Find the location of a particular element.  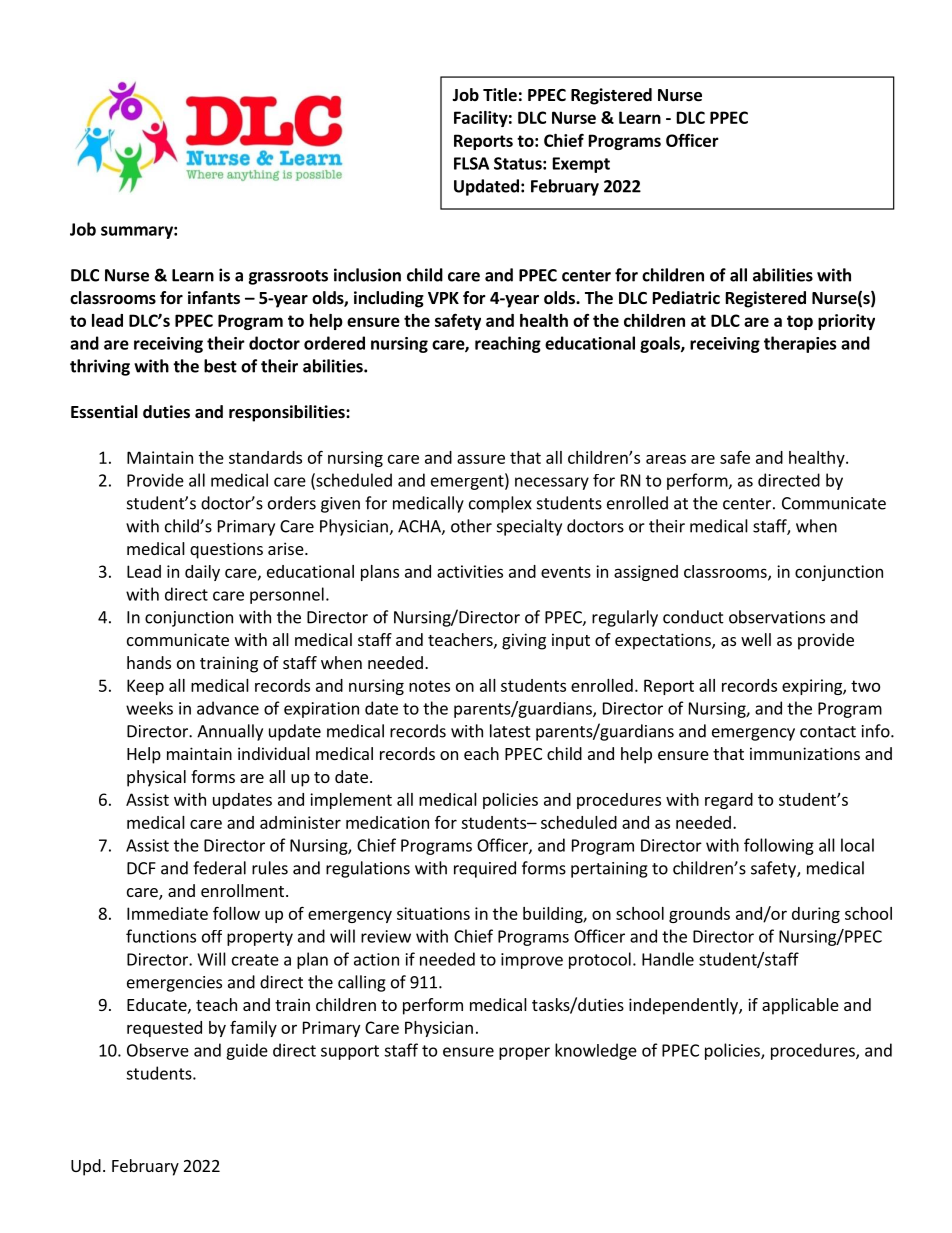

therapies is located at coordinates (800, 344).
